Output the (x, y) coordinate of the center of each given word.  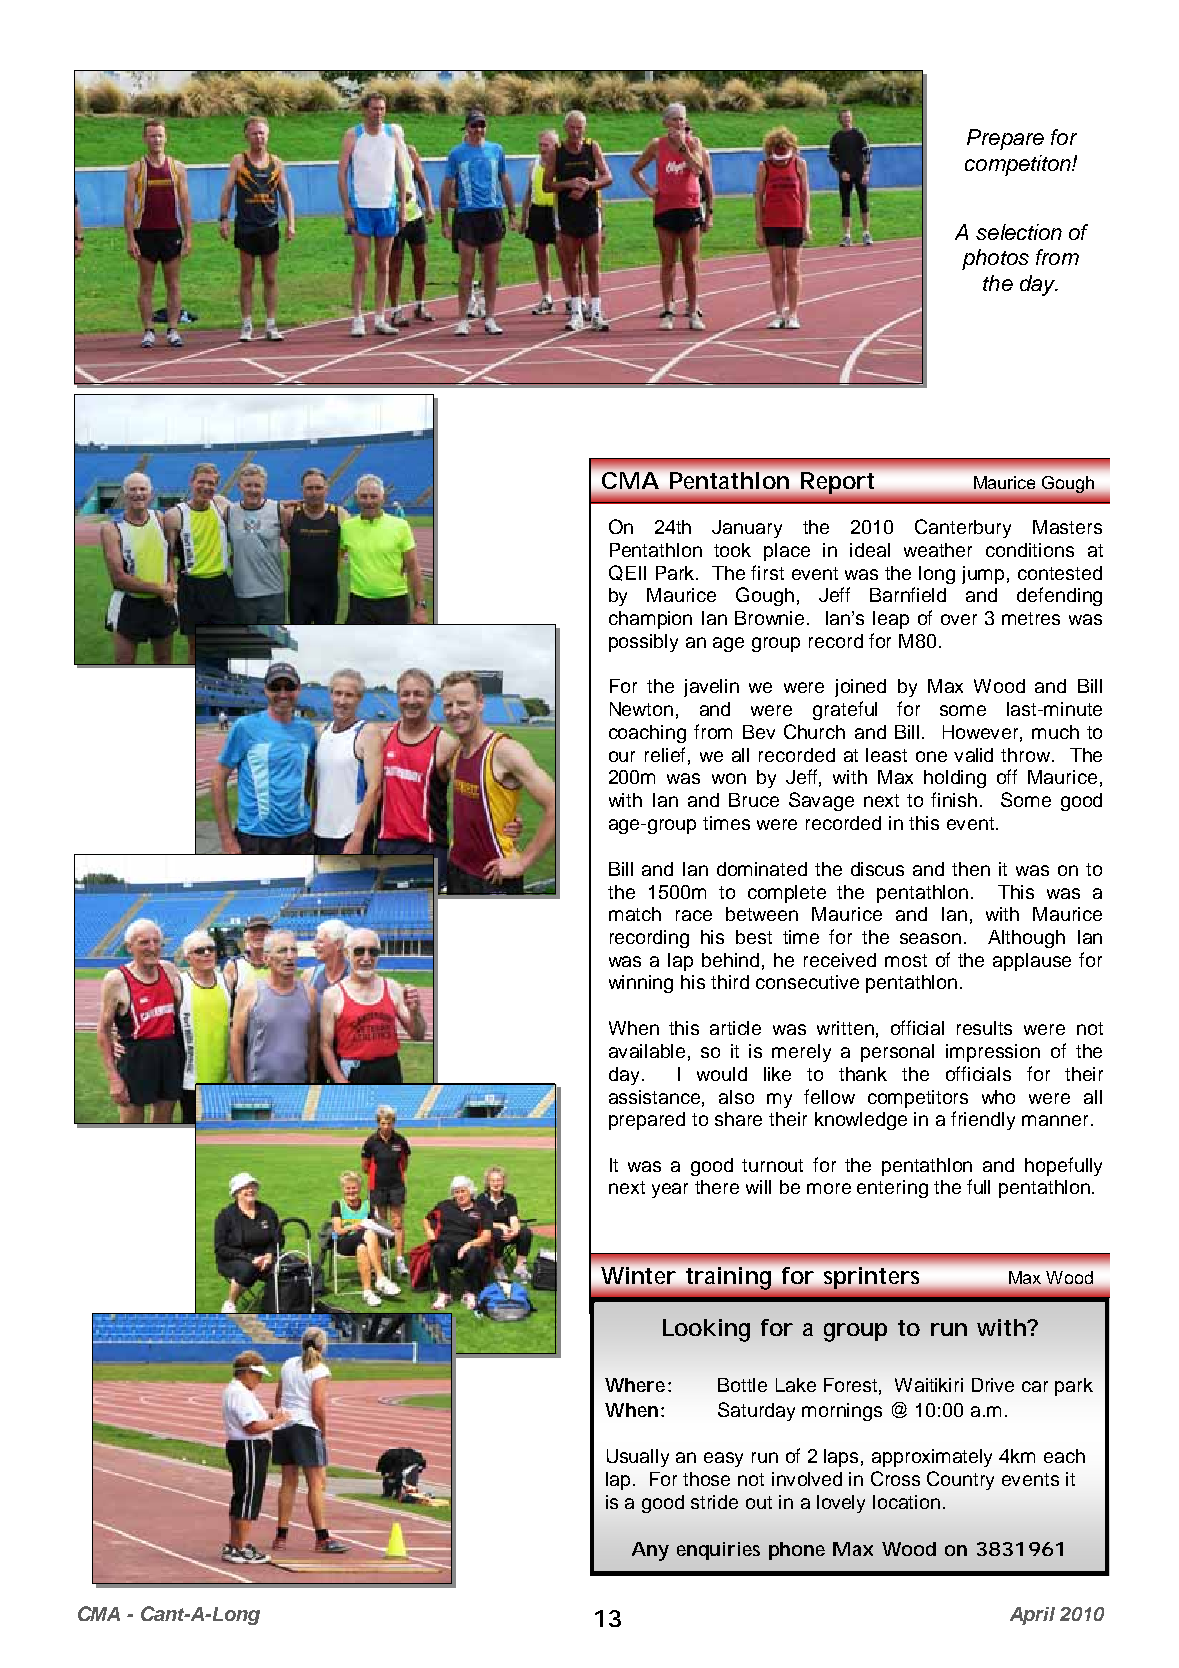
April (1032, 1616)
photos (995, 259)
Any (650, 1551)
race (694, 915)
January (747, 529)
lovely (841, 1504)
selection (1019, 232)
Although (1026, 939)
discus (877, 869)
